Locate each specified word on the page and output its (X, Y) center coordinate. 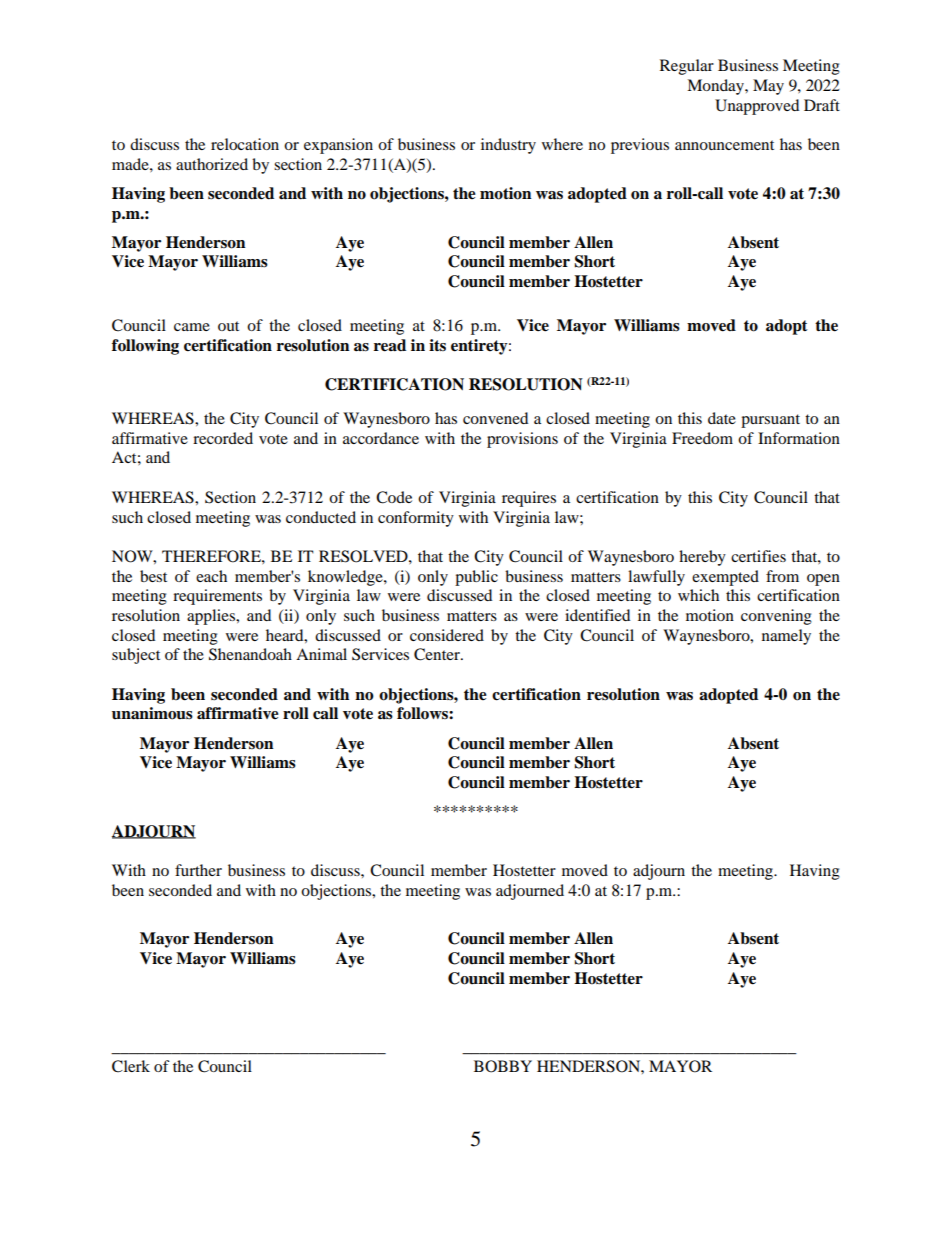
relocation (245, 144)
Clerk (131, 1066)
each (211, 576)
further (198, 870)
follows (423, 713)
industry (508, 146)
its (437, 345)
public (476, 578)
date (722, 418)
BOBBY (503, 1066)
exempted (725, 578)
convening (776, 617)
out (228, 326)
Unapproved (757, 107)
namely (786, 637)
